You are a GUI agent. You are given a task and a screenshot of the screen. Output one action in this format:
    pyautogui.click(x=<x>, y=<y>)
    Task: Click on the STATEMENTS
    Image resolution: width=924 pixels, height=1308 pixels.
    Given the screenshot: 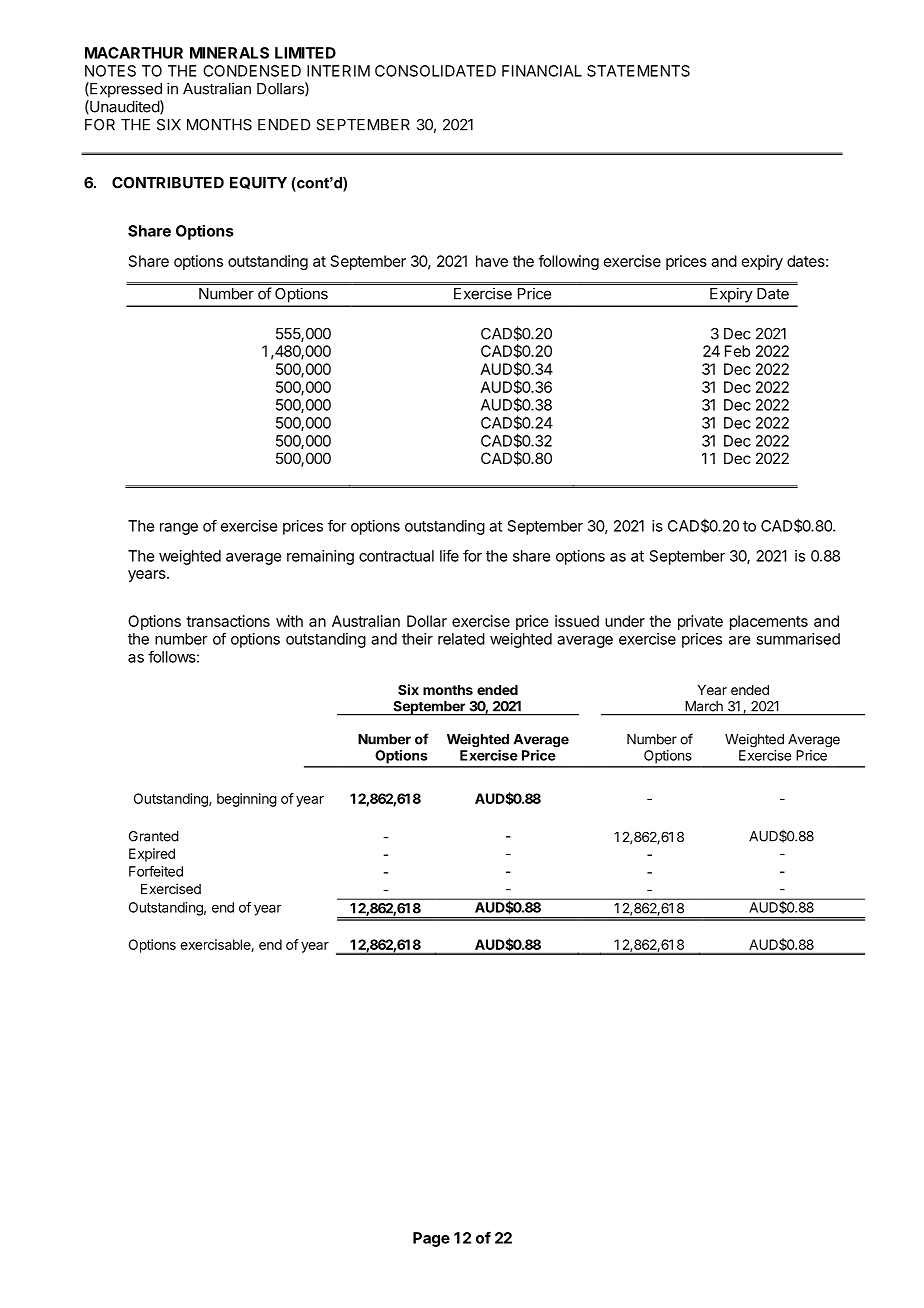 What is the action you would take?
    pyautogui.click(x=638, y=71)
